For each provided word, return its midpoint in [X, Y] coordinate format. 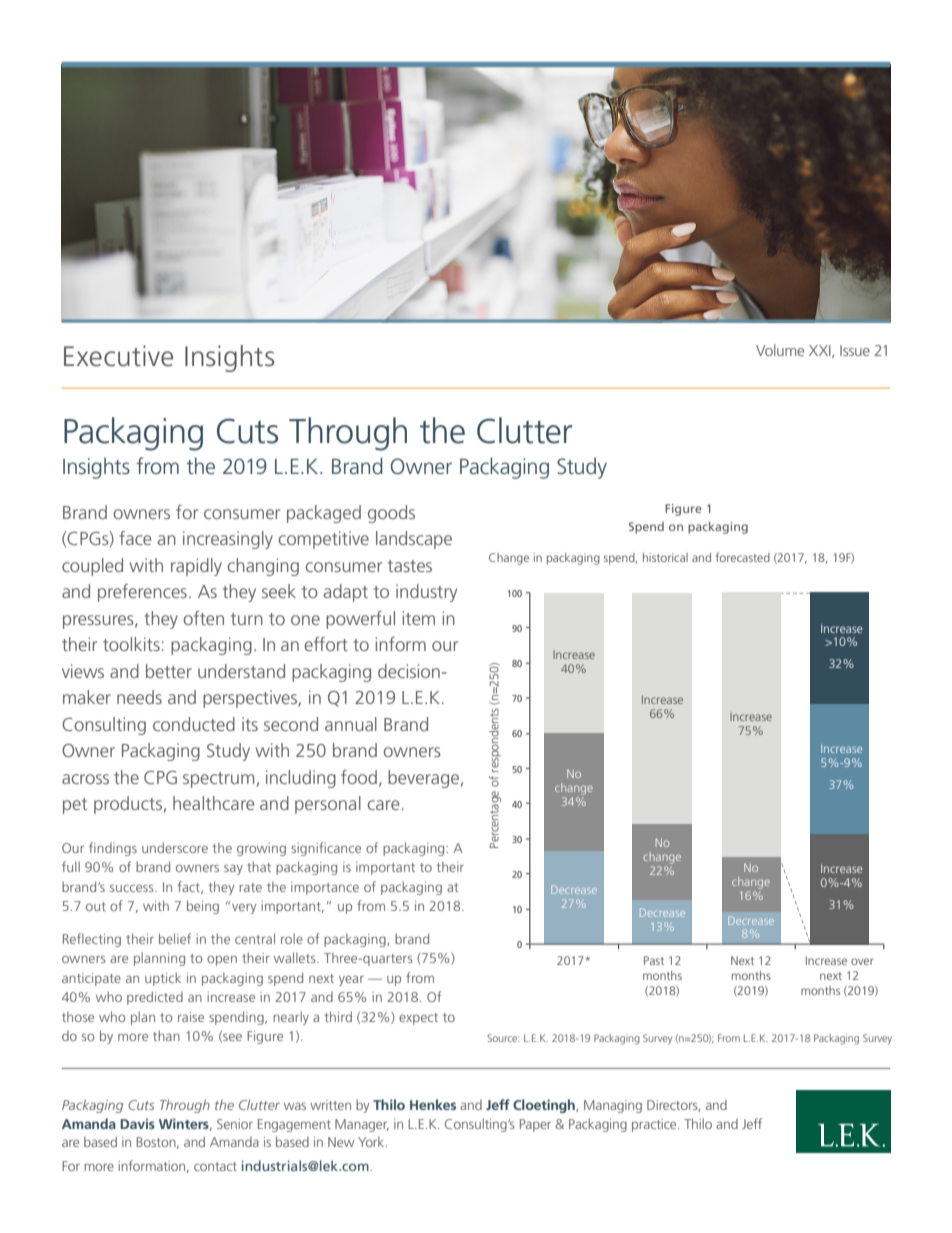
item [418, 618]
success [133, 888]
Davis [137, 1123]
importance [325, 888]
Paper [535, 1125]
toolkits [131, 644]
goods [391, 514]
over [862, 961]
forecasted [743, 557]
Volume [780, 350]
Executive [118, 356]
